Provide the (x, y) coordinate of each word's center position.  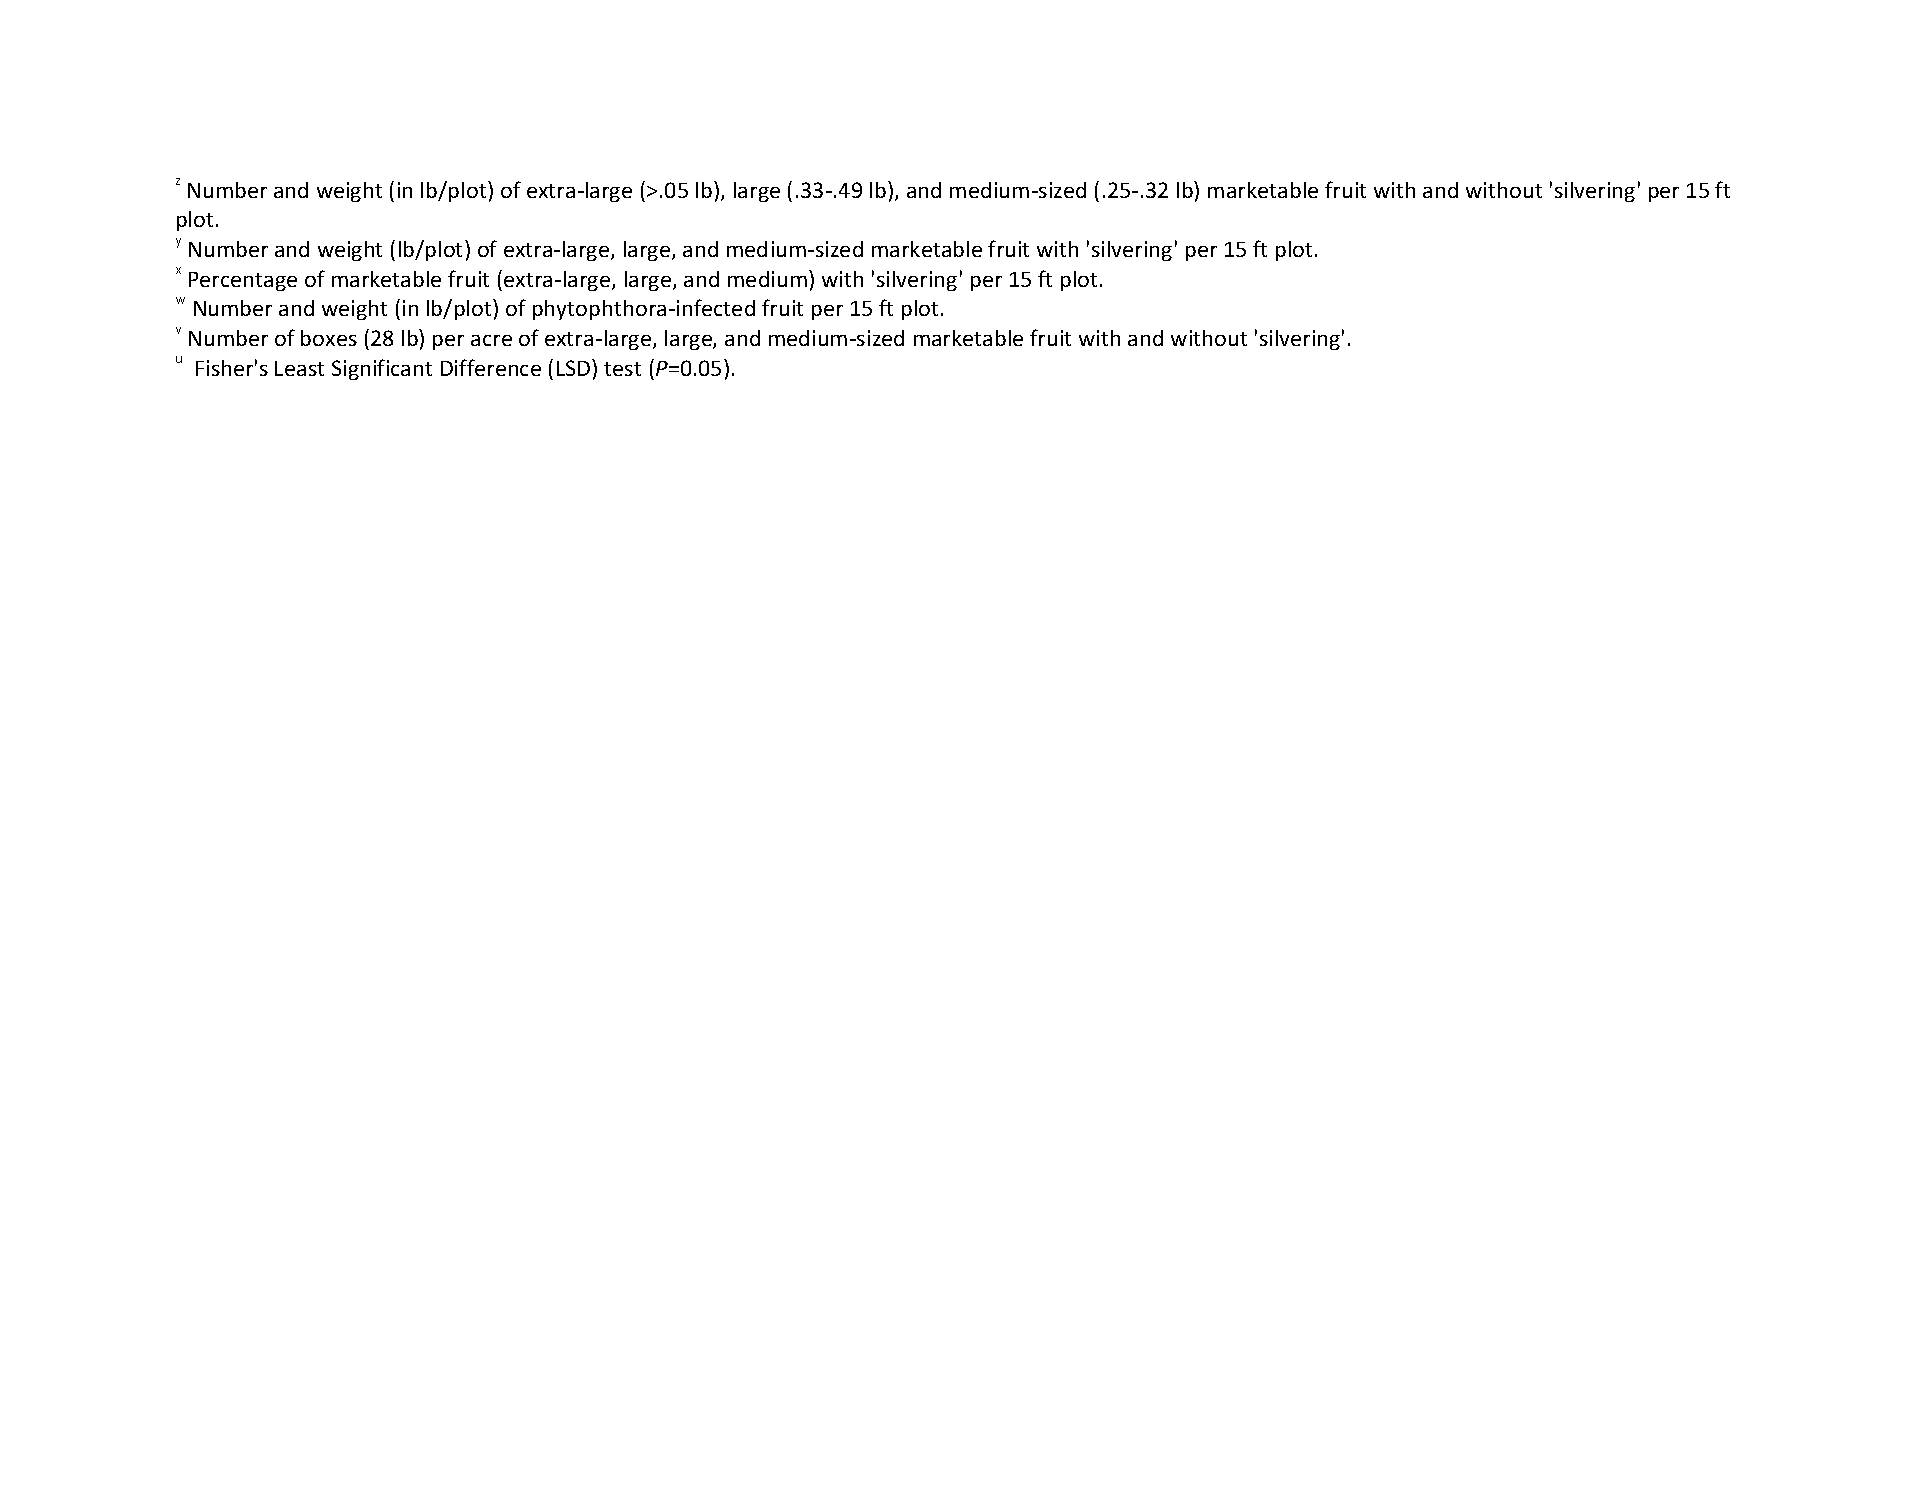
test (622, 369)
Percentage (243, 281)
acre (491, 340)
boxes (329, 338)
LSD (575, 367)
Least (299, 368)
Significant (382, 369)
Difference (491, 367)
